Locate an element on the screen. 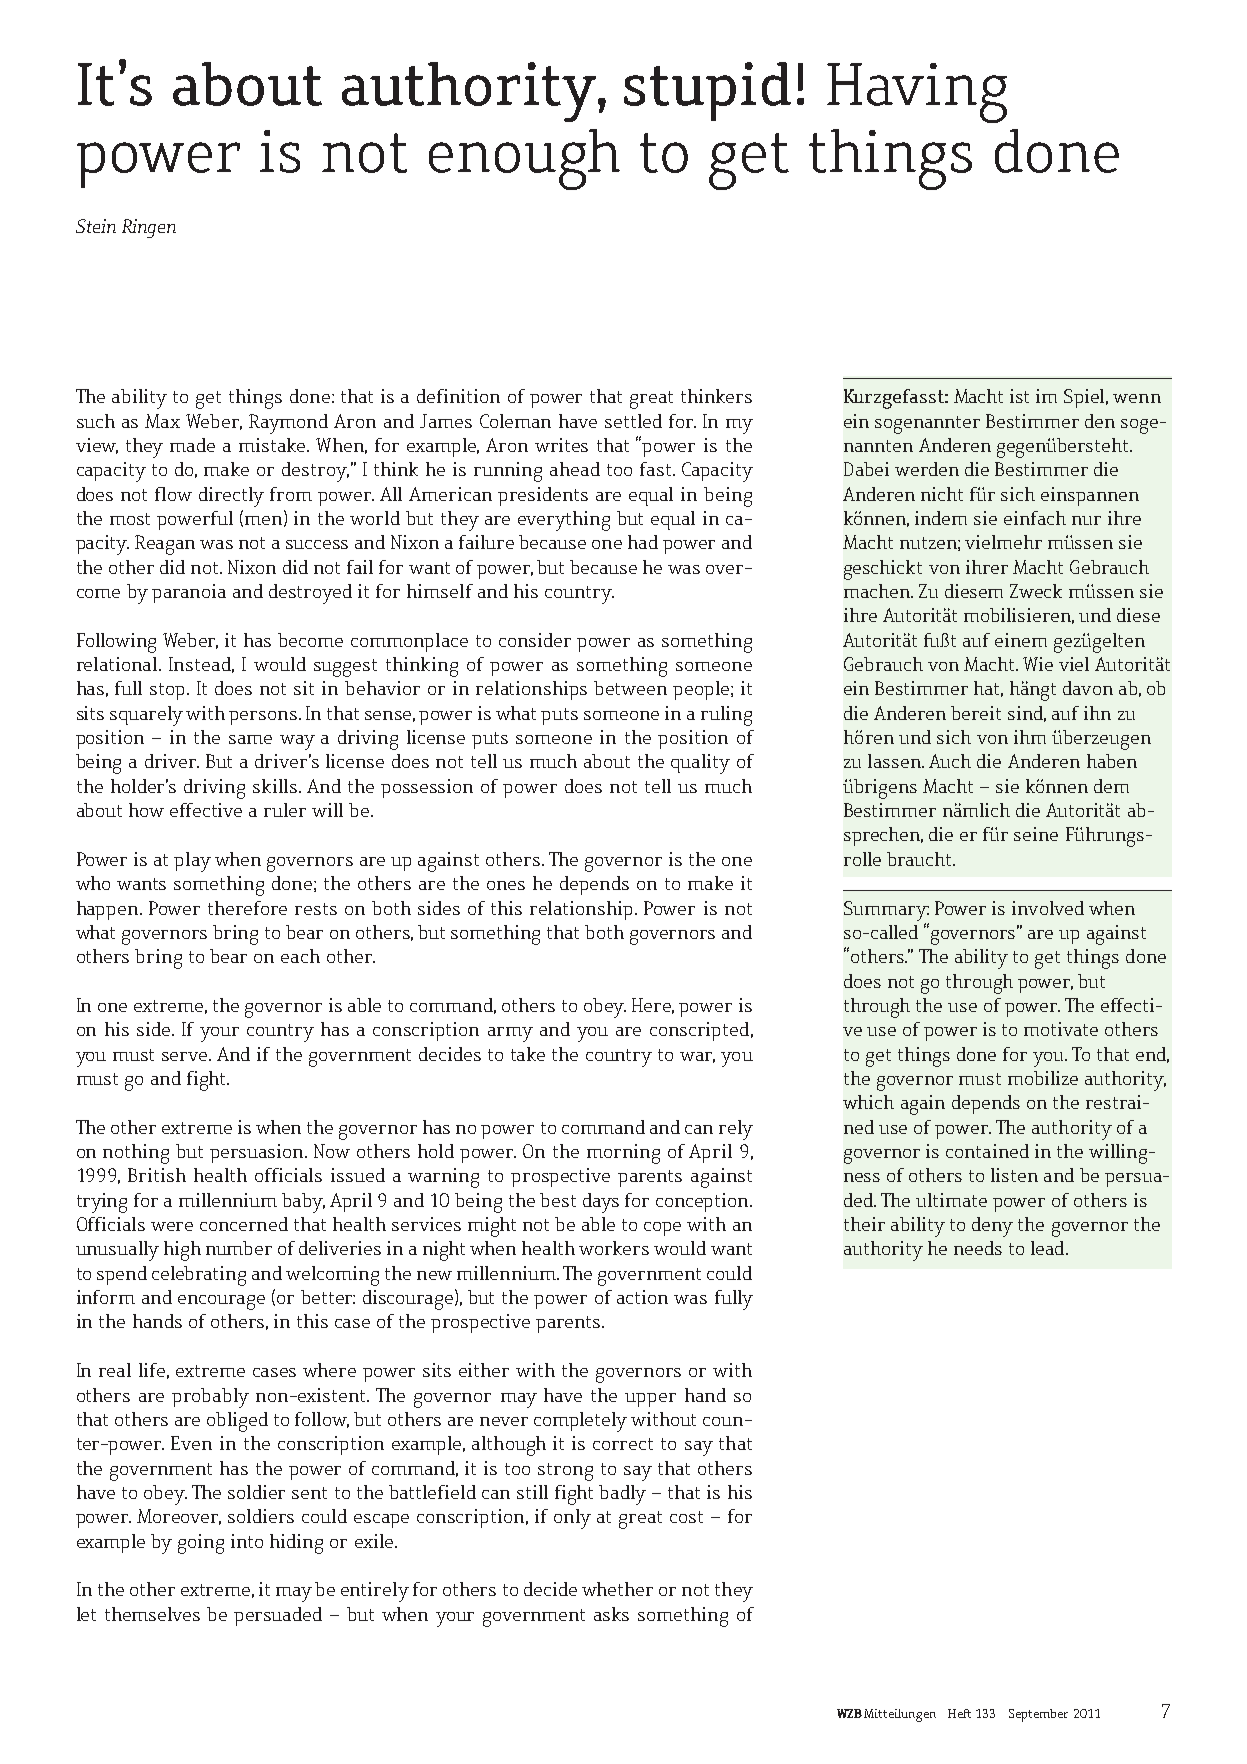 The image size is (1247, 1764). themselves is located at coordinates (152, 1614).
